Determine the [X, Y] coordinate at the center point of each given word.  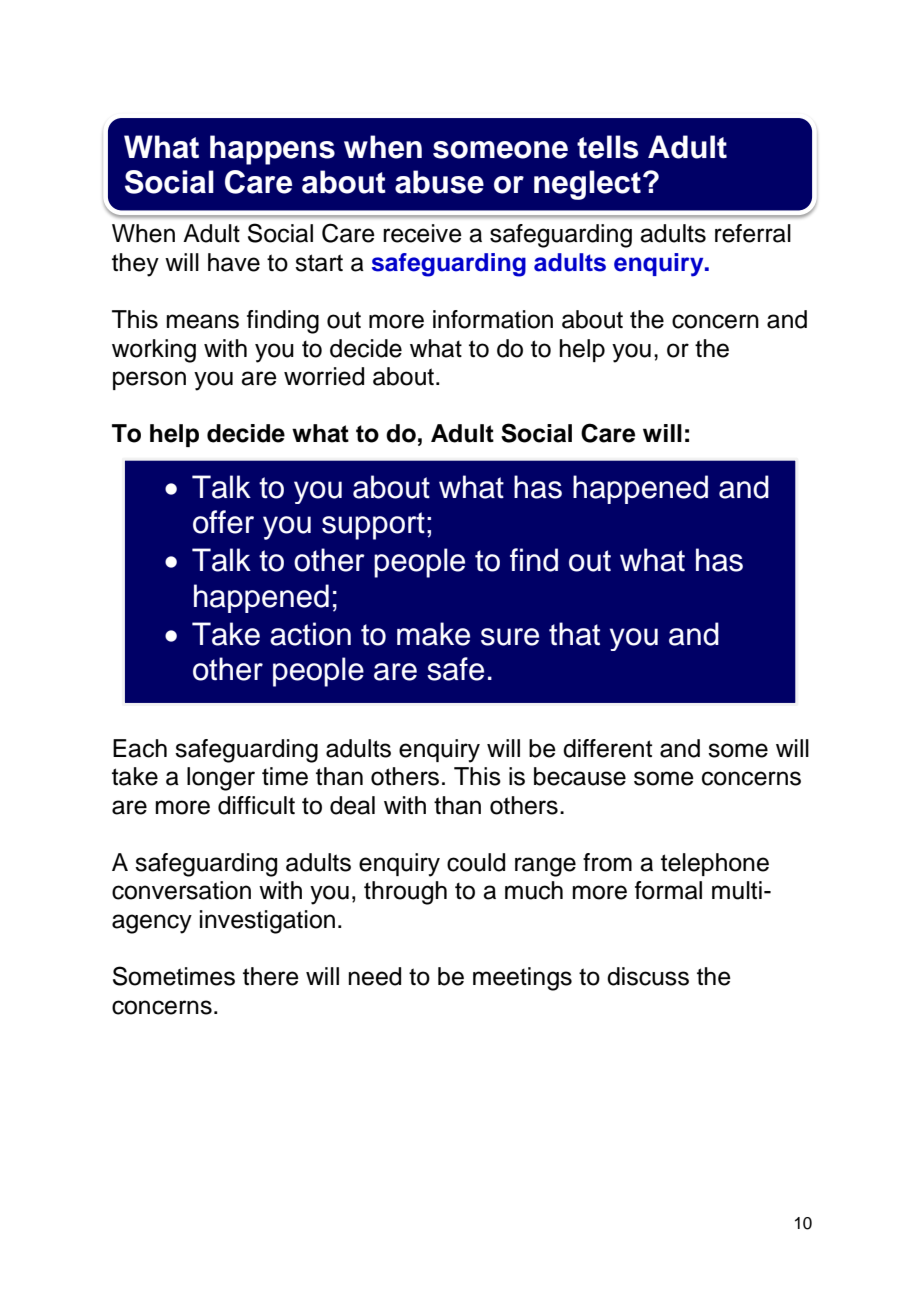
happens [272, 150]
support [373, 526]
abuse [439, 182]
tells [608, 147]
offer [223, 522]
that [574, 634]
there [271, 976]
